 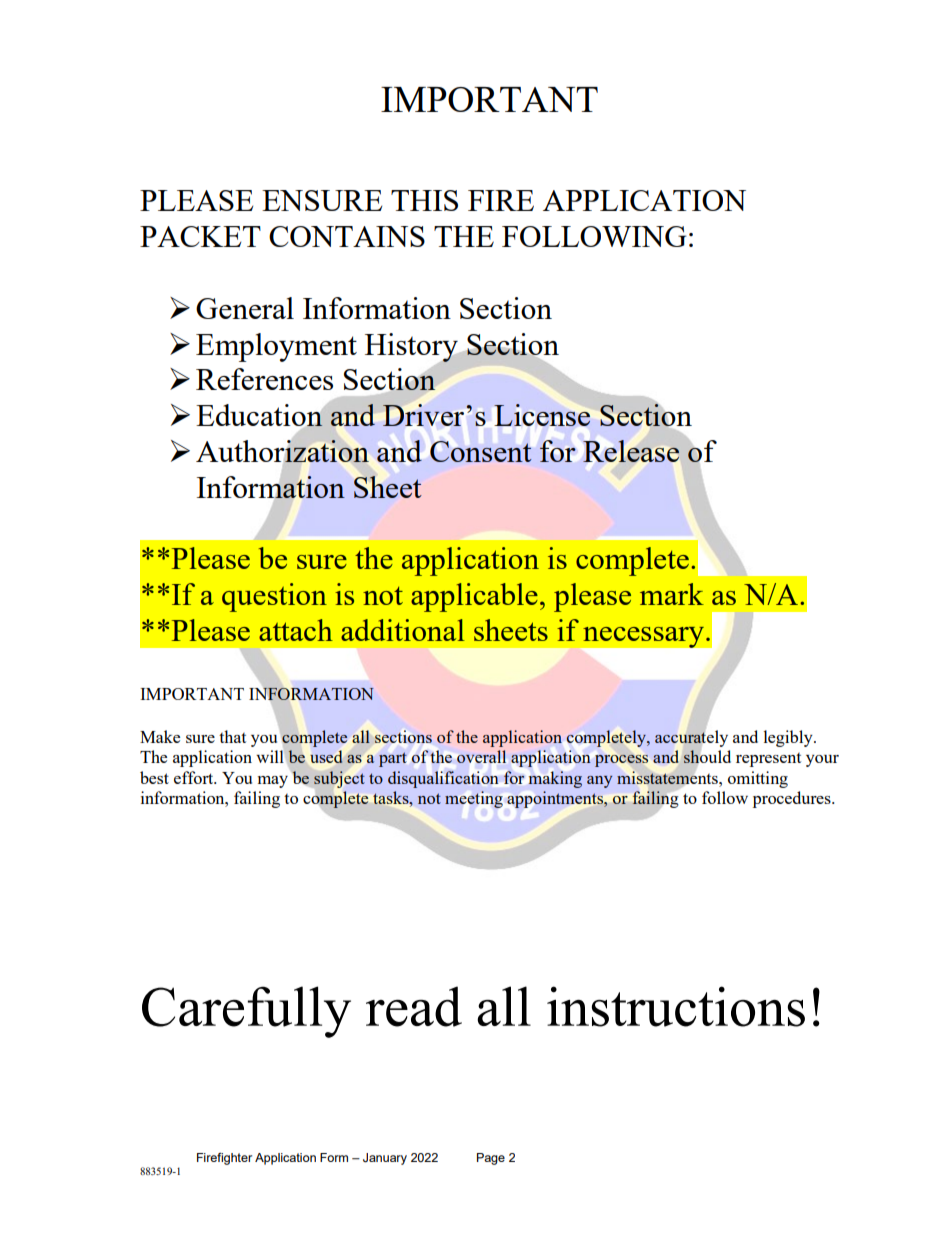 I want to click on accurately, so click(x=691, y=738).
